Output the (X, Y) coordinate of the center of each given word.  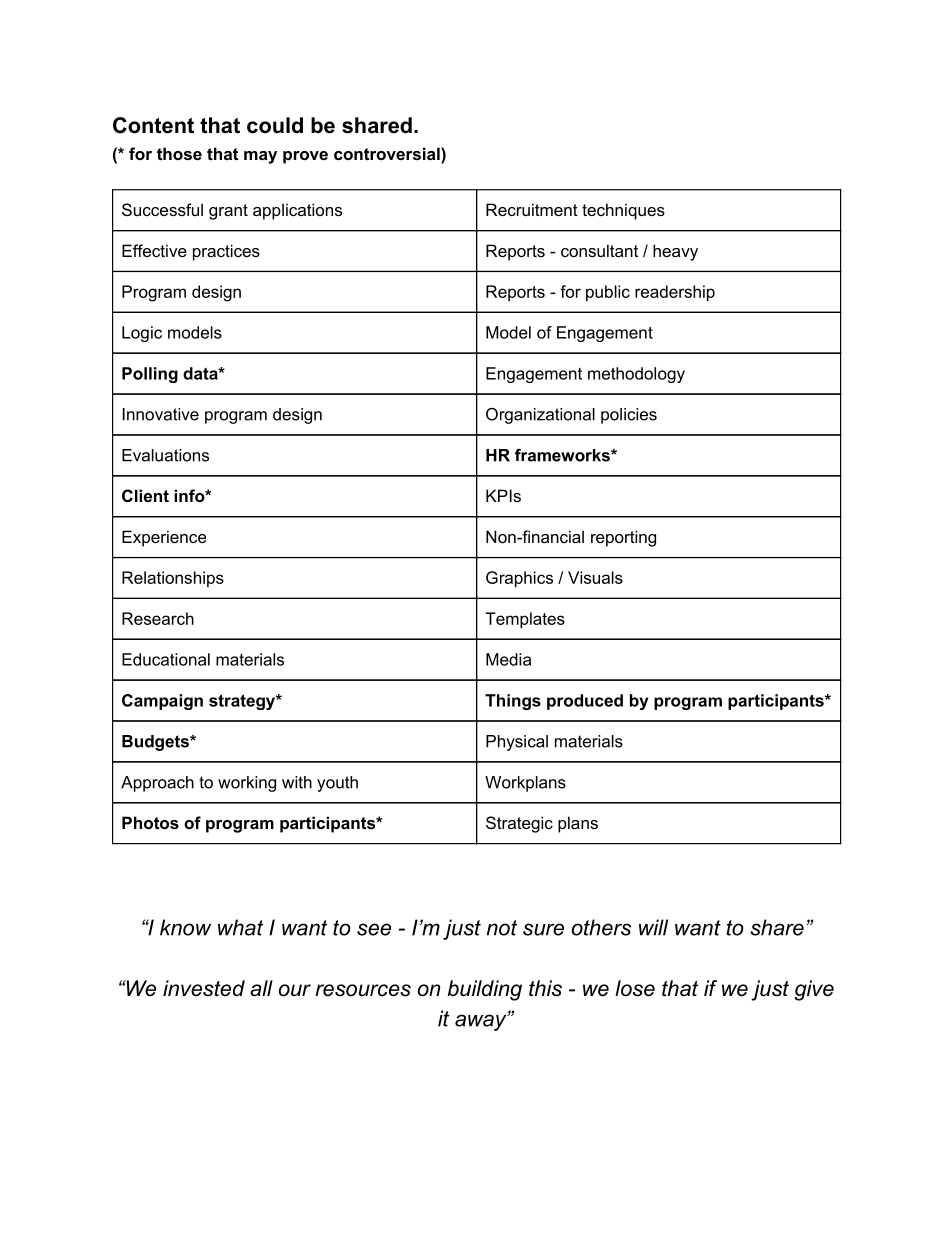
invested (204, 988)
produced (585, 702)
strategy (243, 702)
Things (513, 702)
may (260, 157)
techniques (623, 211)
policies (629, 416)
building (485, 990)
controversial (388, 153)
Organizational (540, 416)
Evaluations (165, 455)
